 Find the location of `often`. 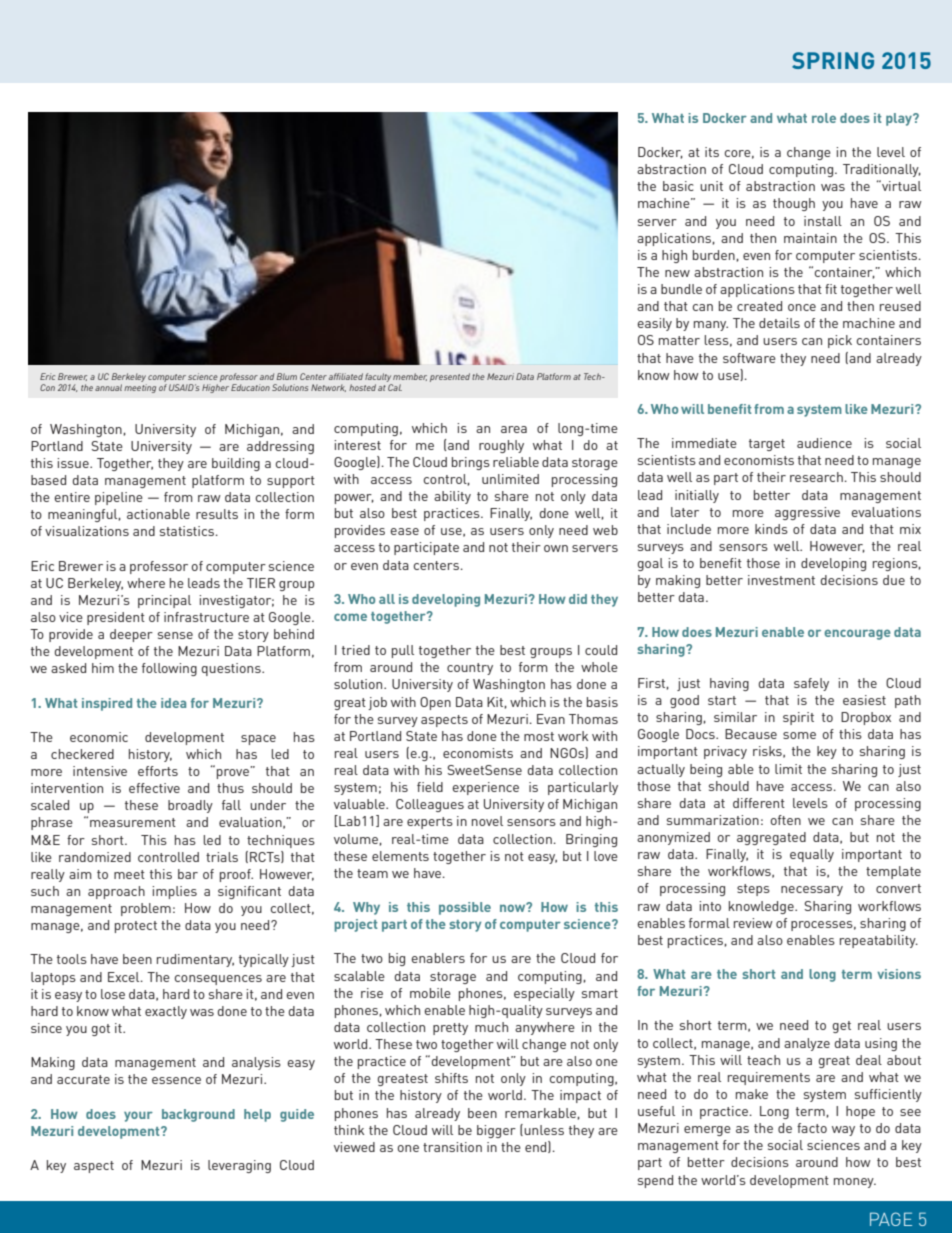

often is located at coordinates (785, 820).
